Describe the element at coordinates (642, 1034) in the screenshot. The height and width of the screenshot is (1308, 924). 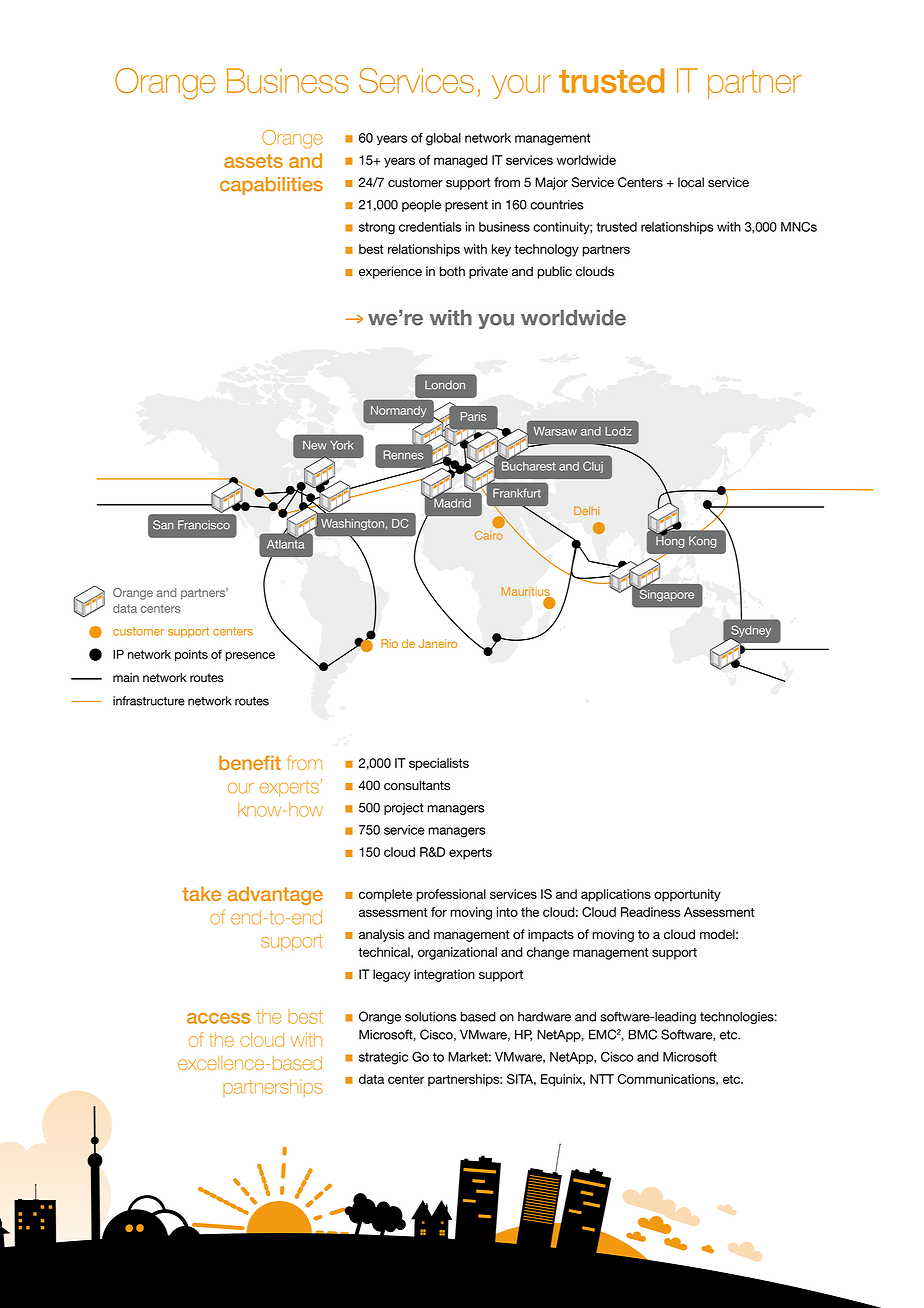
I see `BMC` at that location.
